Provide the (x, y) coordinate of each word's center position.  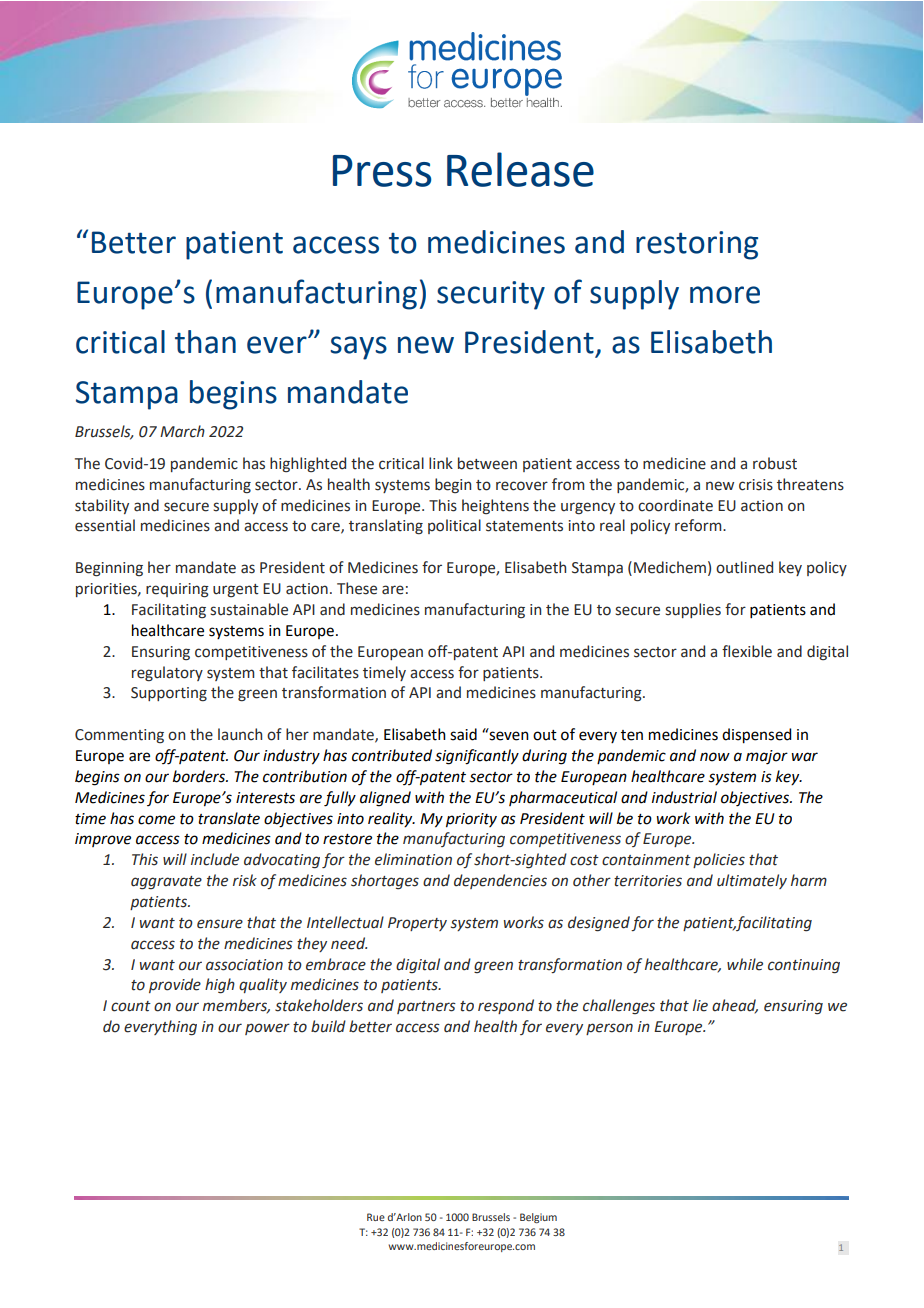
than (205, 342)
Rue (376, 1217)
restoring (697, 245)
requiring (177, 590)
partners (426, 1007)
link (441, 463)
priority (471, 820)
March (182, 431)
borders (200, 776)
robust (775, 463)
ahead (735, 1006)
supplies (693, 610)
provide (175, 985)
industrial (684, 797)
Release (520, 169)
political (454, 526)
